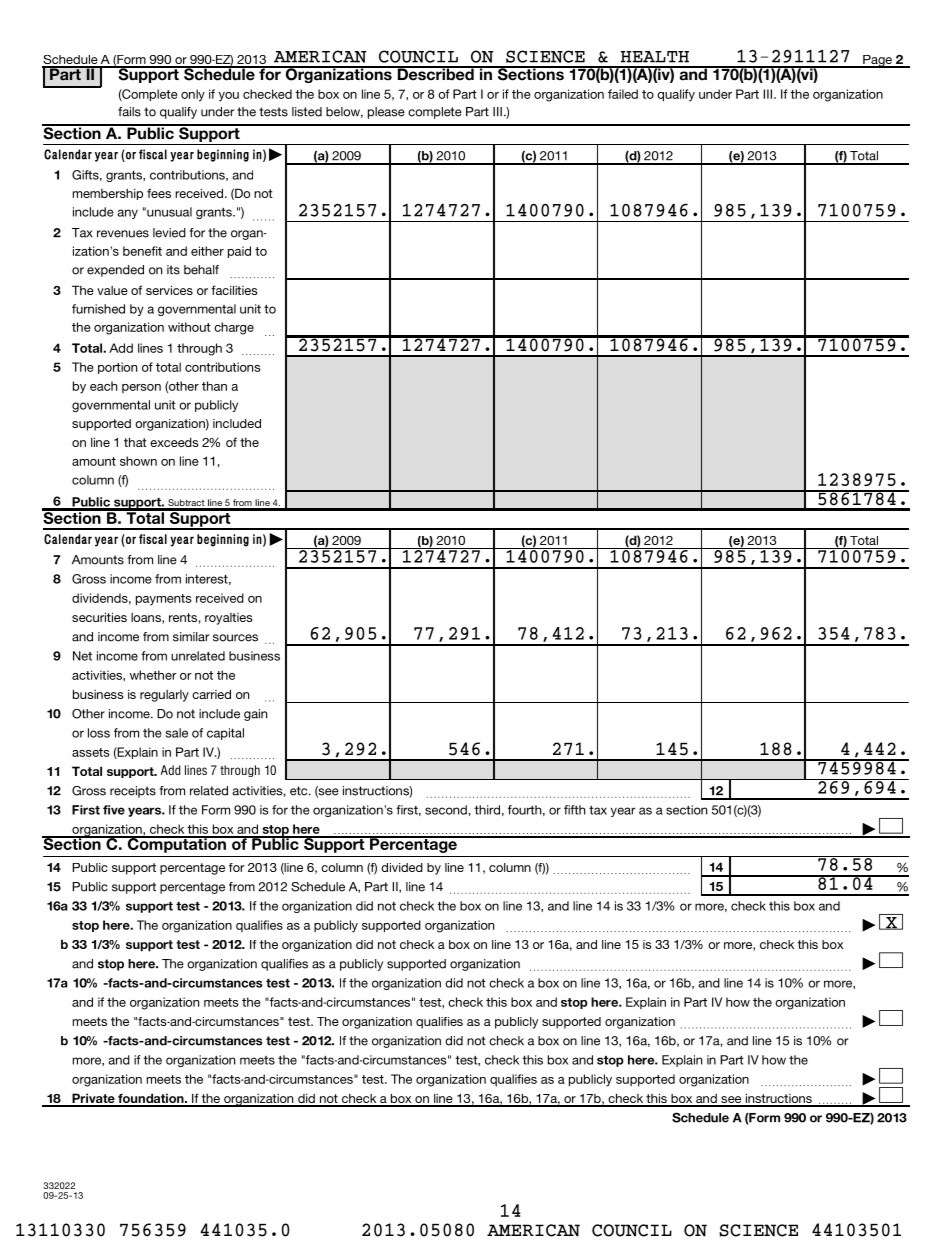 Image resolution: width=952 pixels, height=1257 pixels. Describe the element at coordinates (300, 791) in the screenshot. I see `etc` at that location.
